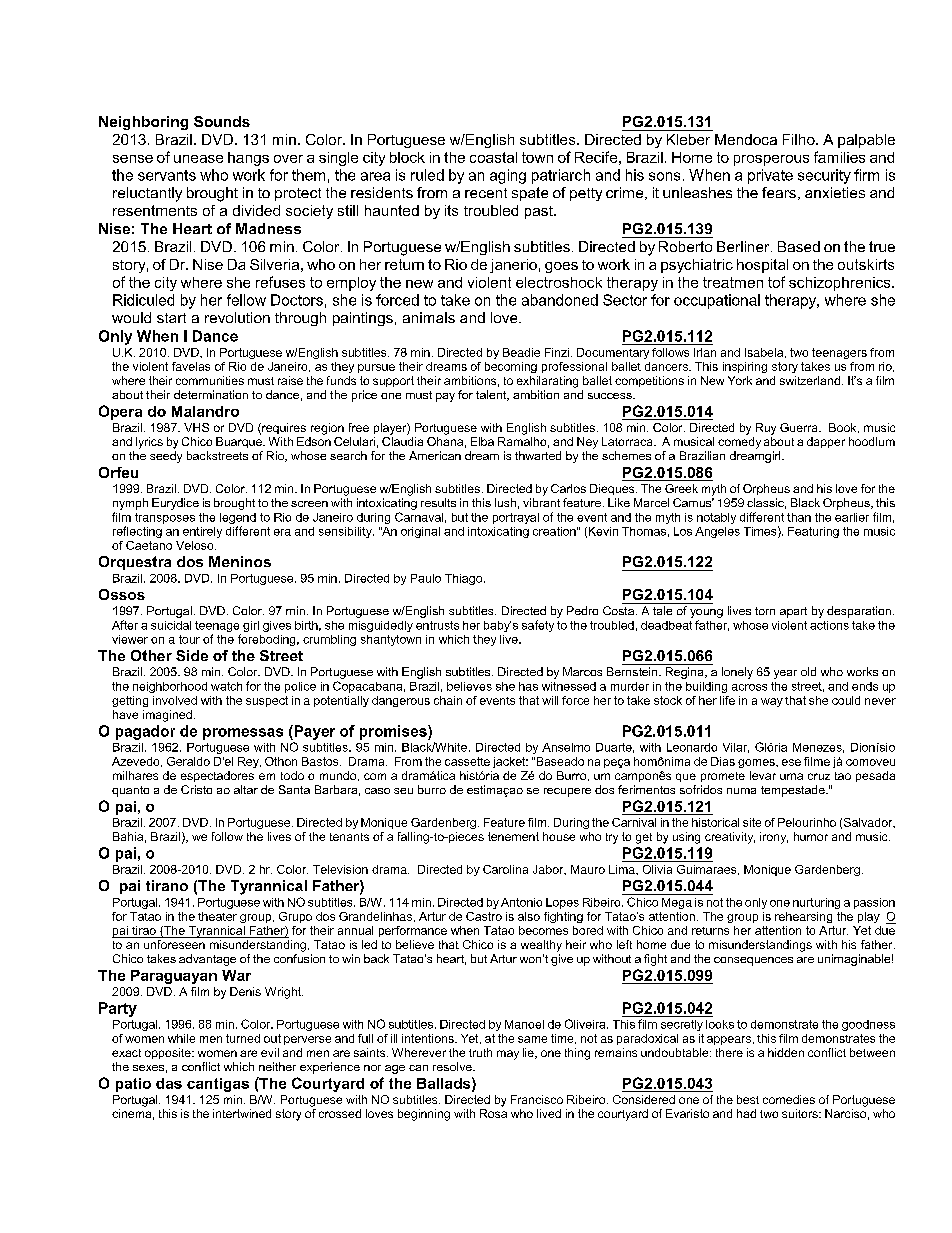  What do you see at coordinates (789, 1099) in the document?
I see `comedies` at bounding box center [789, 1099].
